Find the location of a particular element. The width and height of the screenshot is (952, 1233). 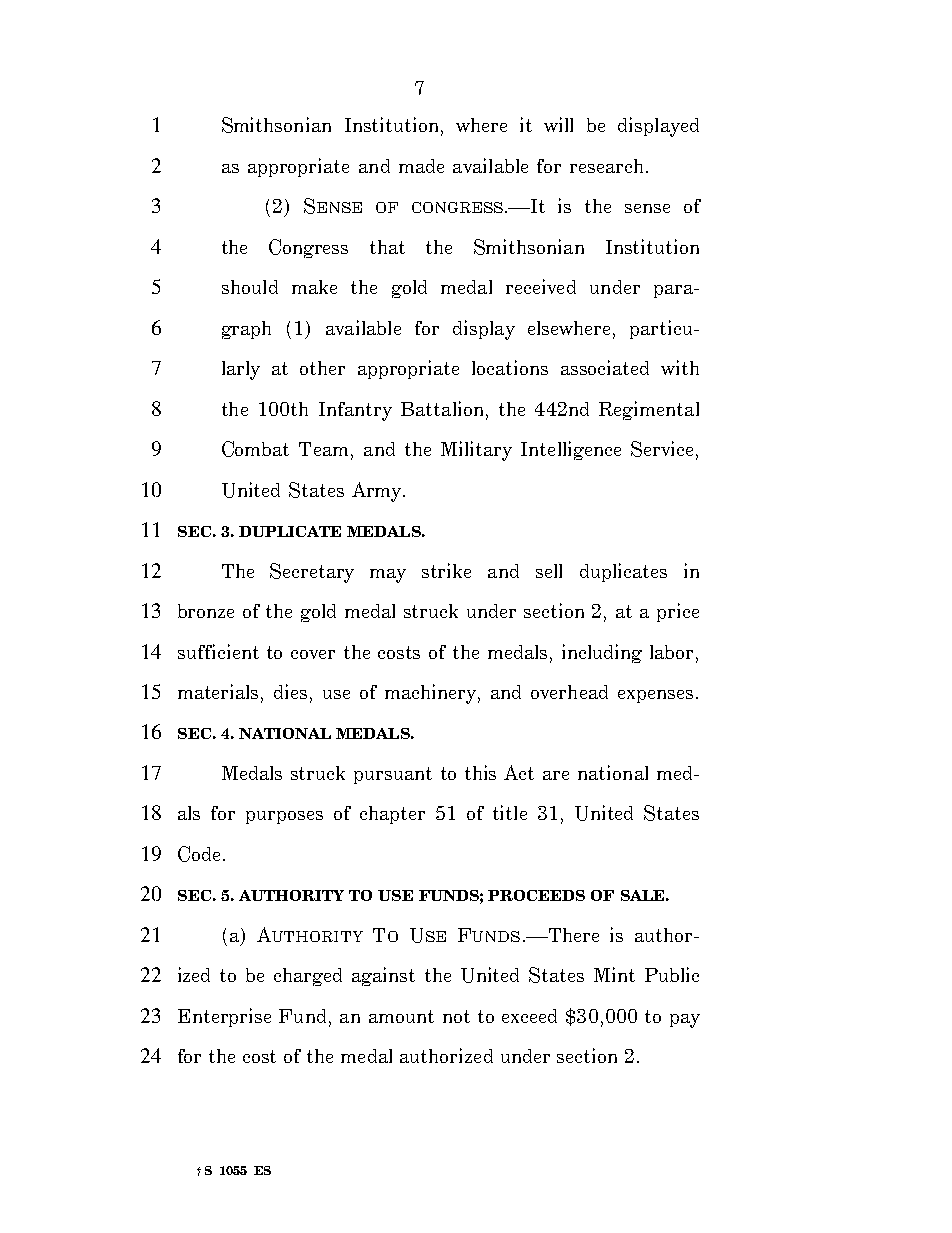

Combat is located at coordinates (255, 449).
